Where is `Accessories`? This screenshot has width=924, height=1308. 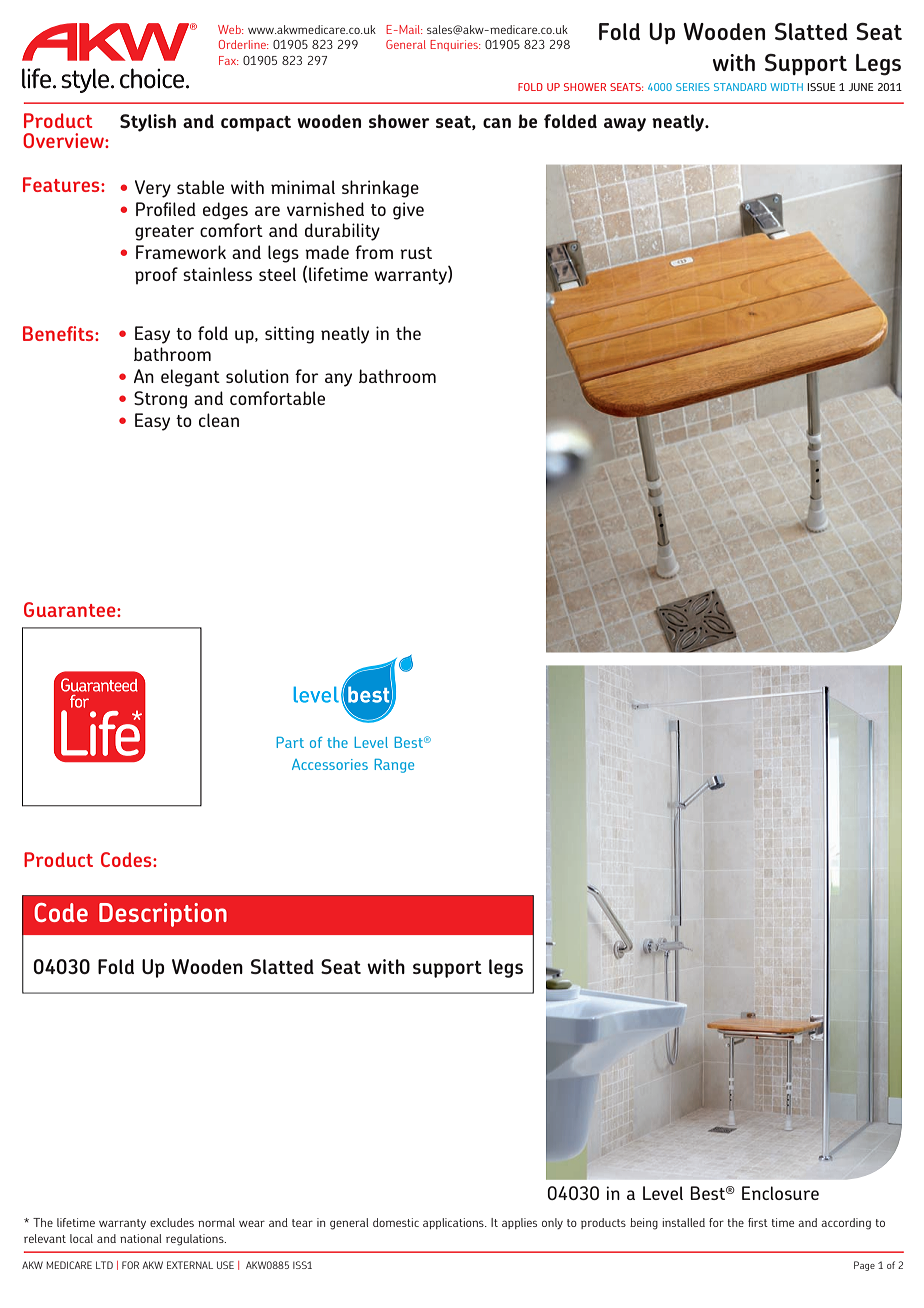 Accessories is located at coordinates (330, 764).
